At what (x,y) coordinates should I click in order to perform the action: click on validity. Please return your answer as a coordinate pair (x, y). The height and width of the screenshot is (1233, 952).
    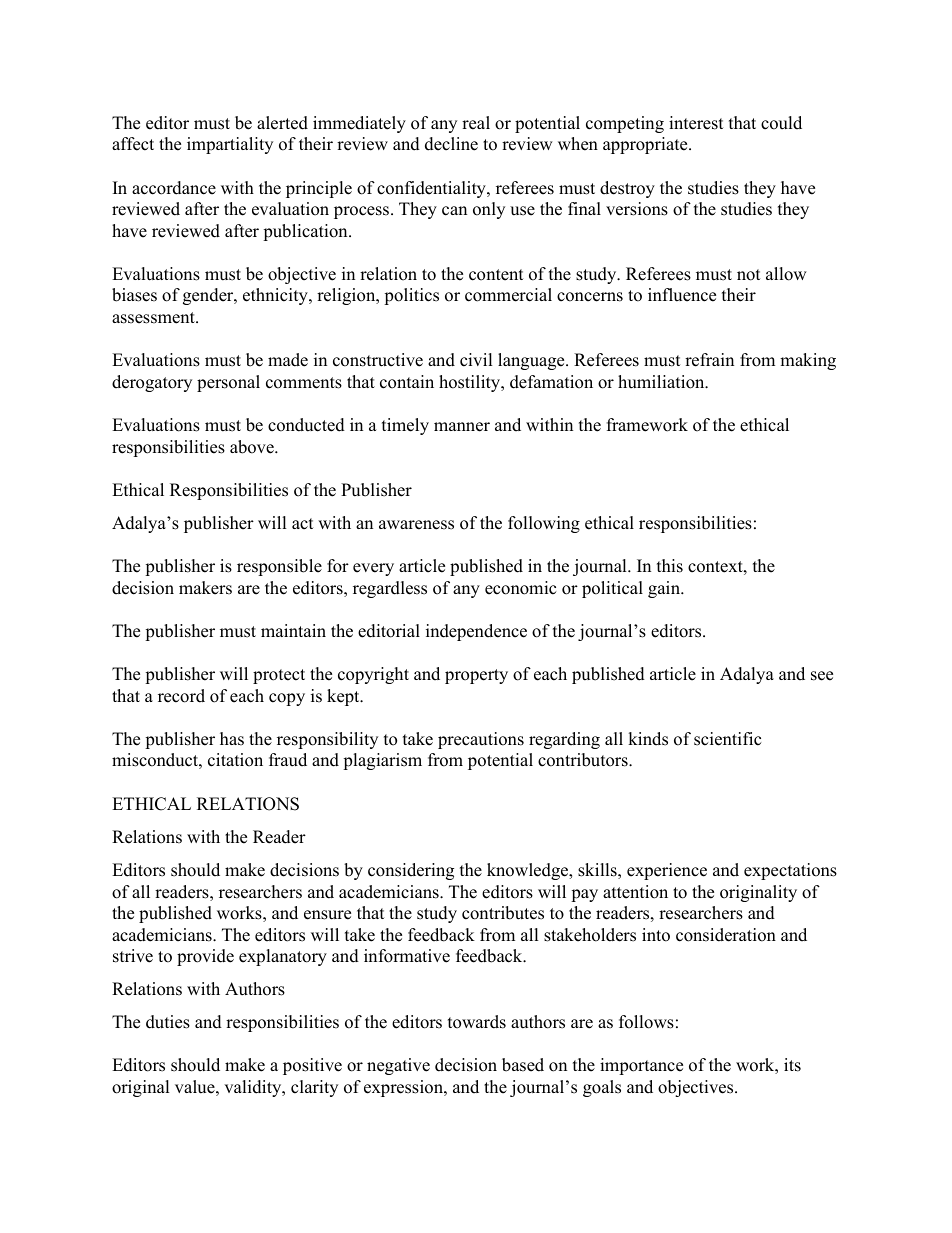
    Looking at the image, I should click on (254, 1088).
